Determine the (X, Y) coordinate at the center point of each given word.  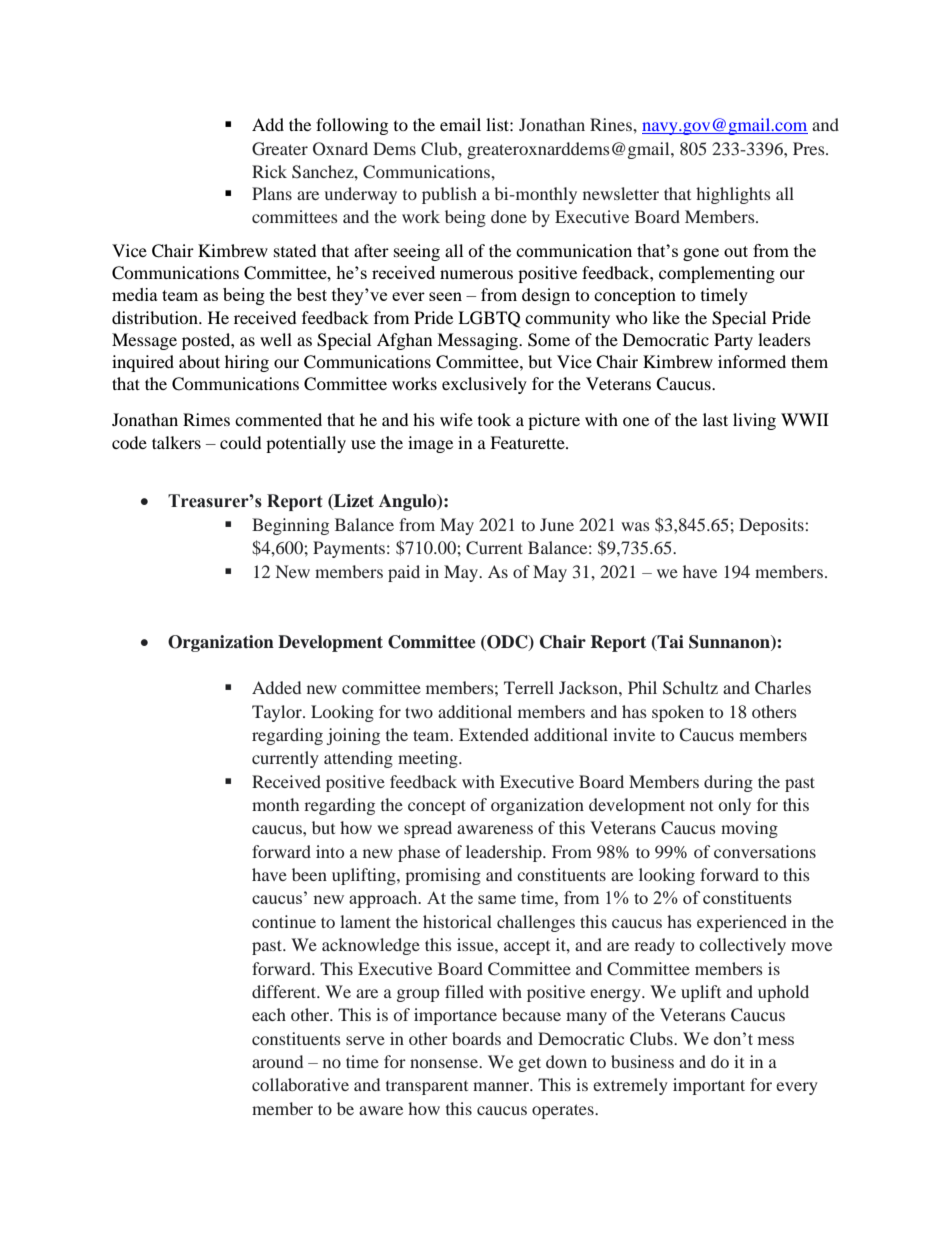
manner (502, 1086)
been (309, 874)
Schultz (690, 688)
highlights (733, 195)
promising (443, 876)
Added (276, 687)
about (199, 361)
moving (749, 829)
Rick (269, 171)
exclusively (484, 385)
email (460, 124)
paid (404, 573)
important (709, 1086)
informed (752, 361)
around (277, 1061)
